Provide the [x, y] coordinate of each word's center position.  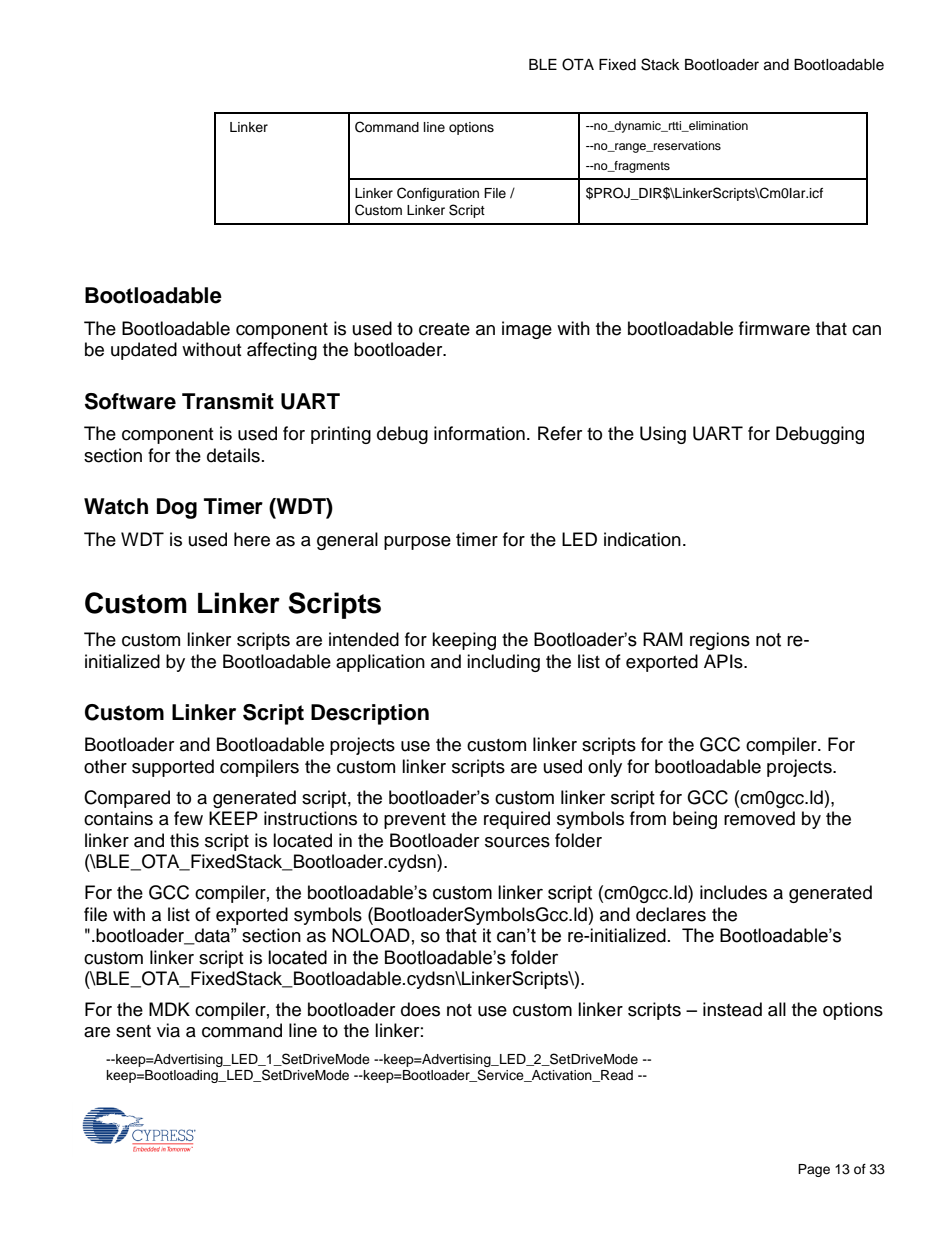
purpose [417, 543]
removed [759, 818]
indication [642, 539]
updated [144, 351]
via [168, 1030]
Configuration [438, 194]
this [184, 840]
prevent [415, 821]
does [420, 1009]
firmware [774, 328]
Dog [177, 508]
